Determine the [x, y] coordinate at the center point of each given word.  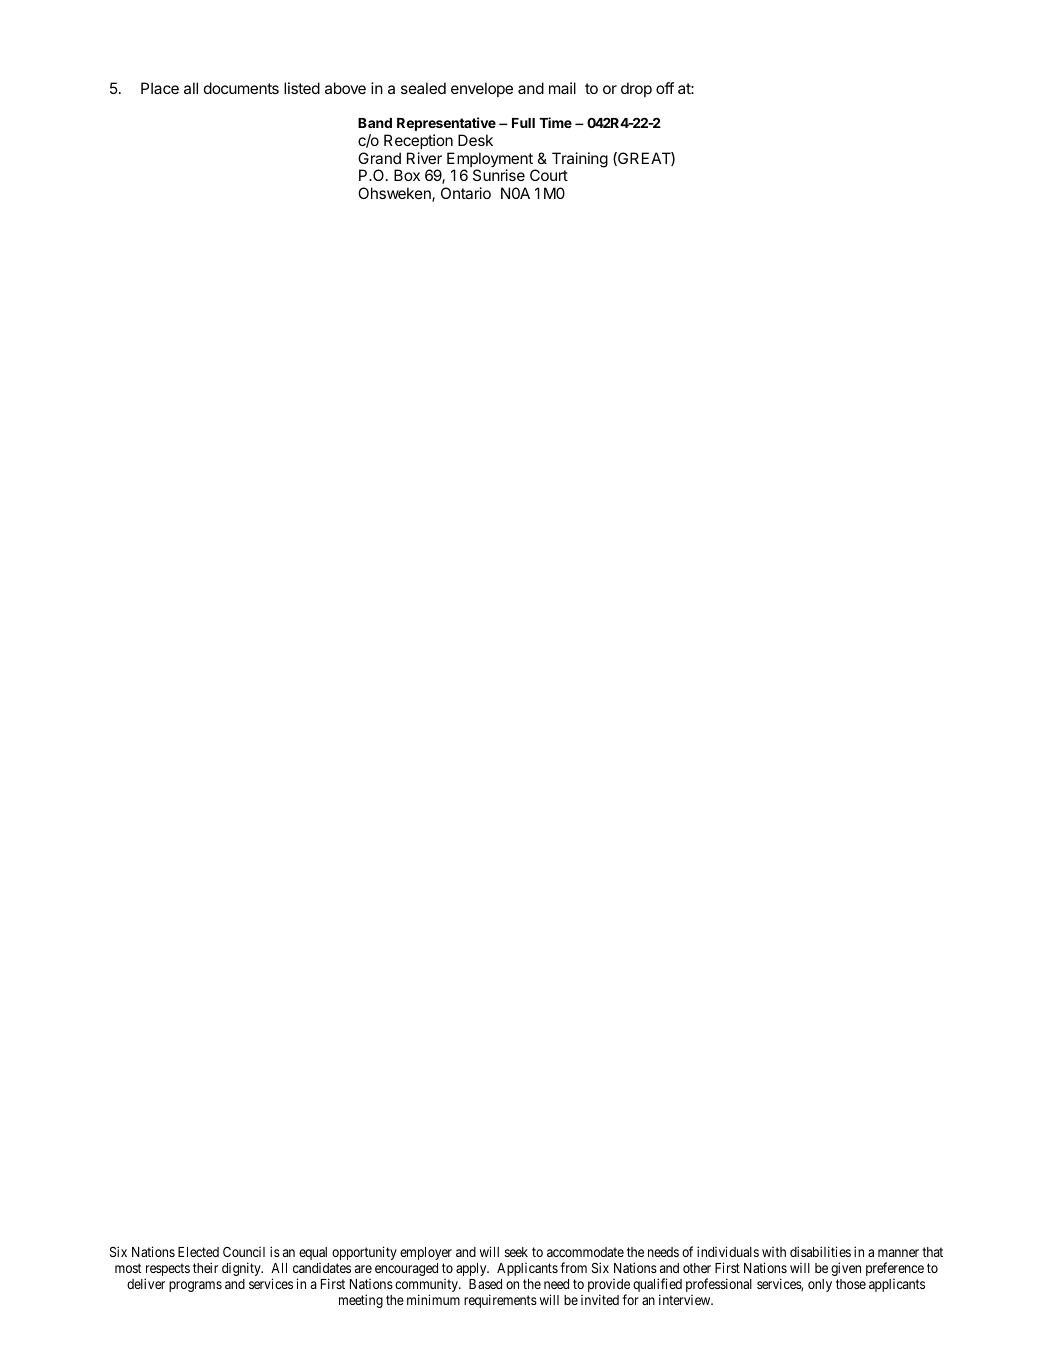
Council [244, 1252]
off [665, 88]
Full [523, 123]
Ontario [466, 193]
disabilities [820, 1251]
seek [516, 1252]
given [846, 1269]
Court [549, 175]
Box [407, 175]
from [573, 1267]
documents [241, 88]
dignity [242, 1269]
